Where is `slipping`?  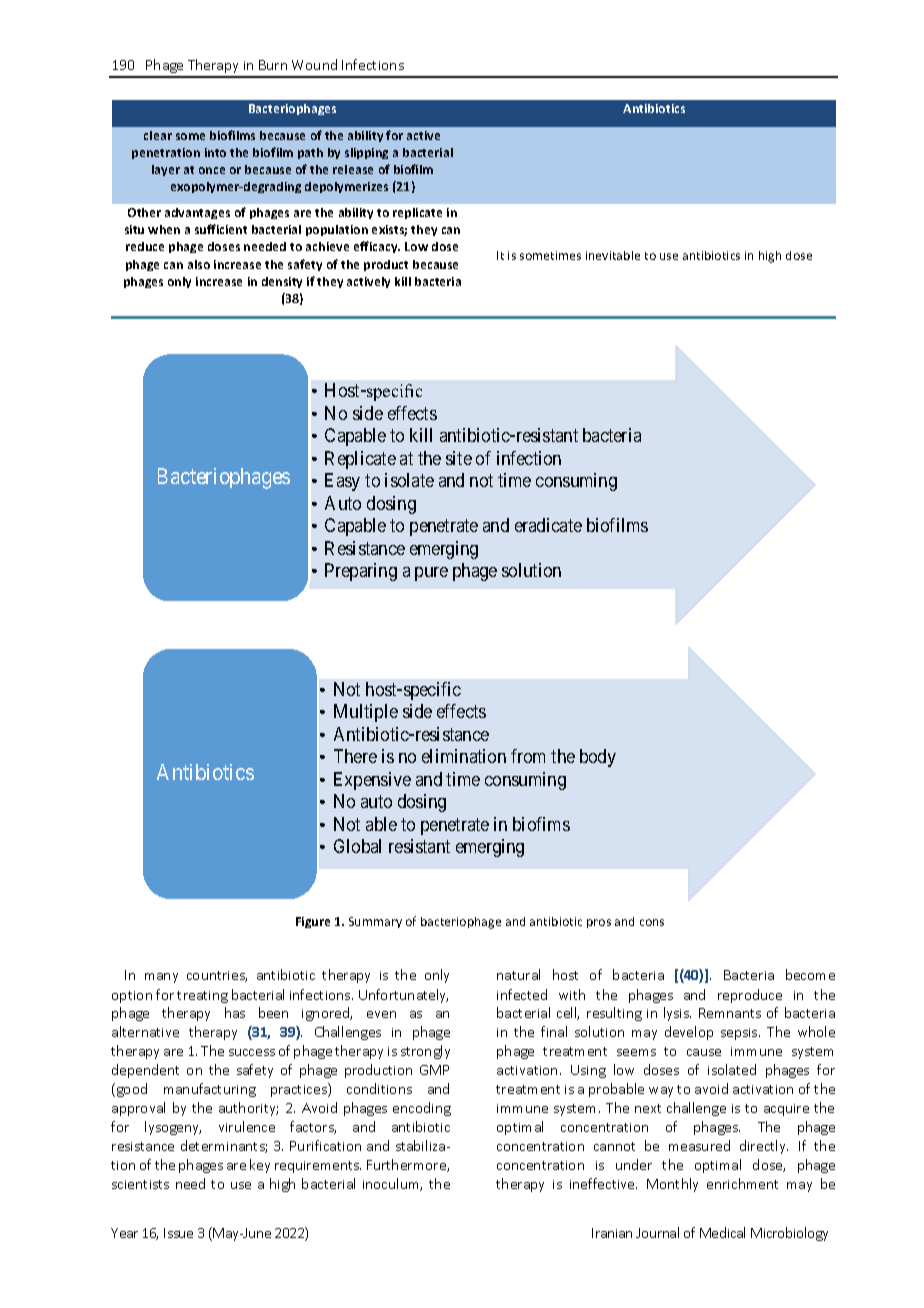
slipping is located at coordinates (366, 153).
